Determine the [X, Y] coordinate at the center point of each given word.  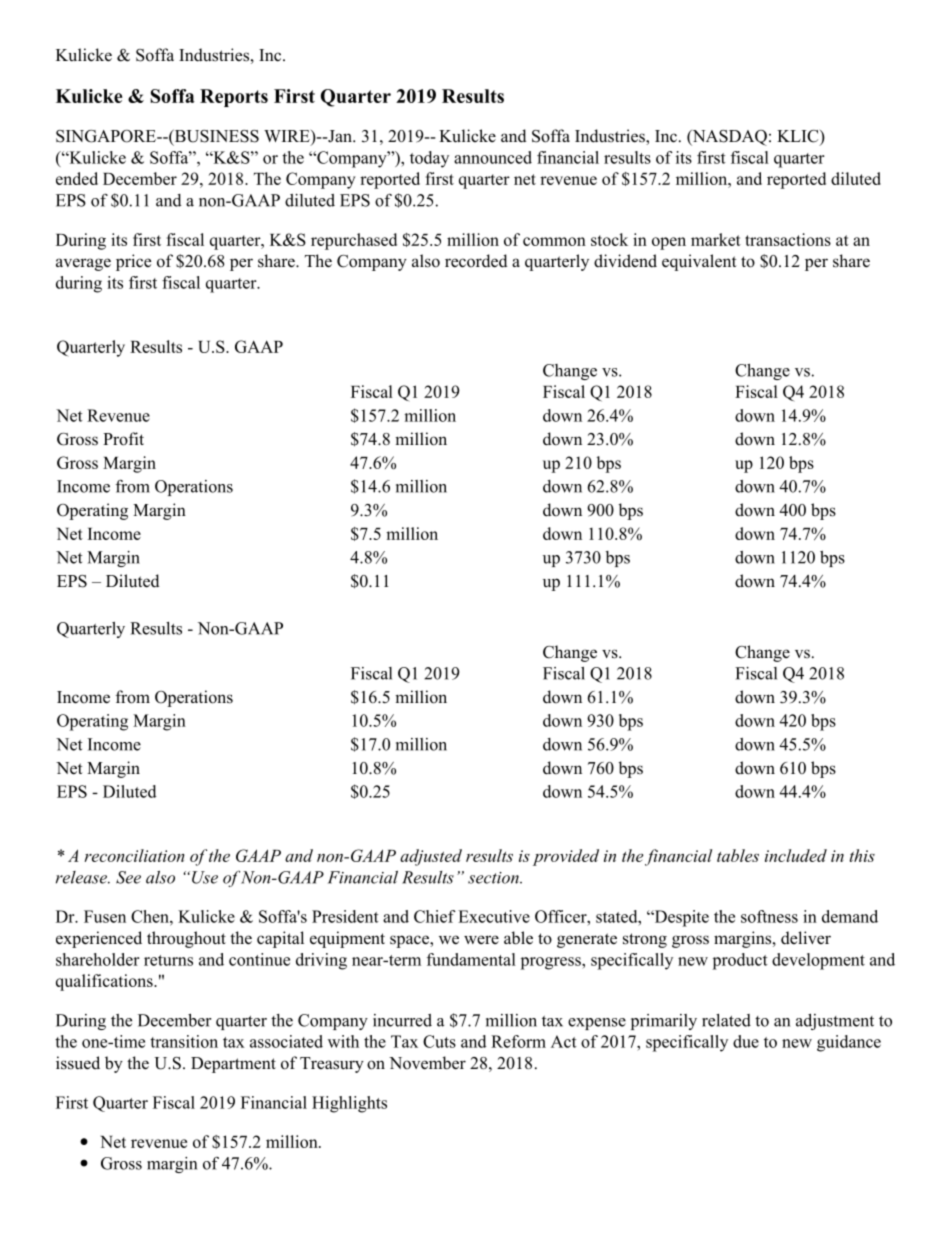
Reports [234, 98]
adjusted [431, 857]
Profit [123, 439]
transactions [788, 239]
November [427, 1063]
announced [493, 157]
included [796, 855]
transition [184, 1041]
